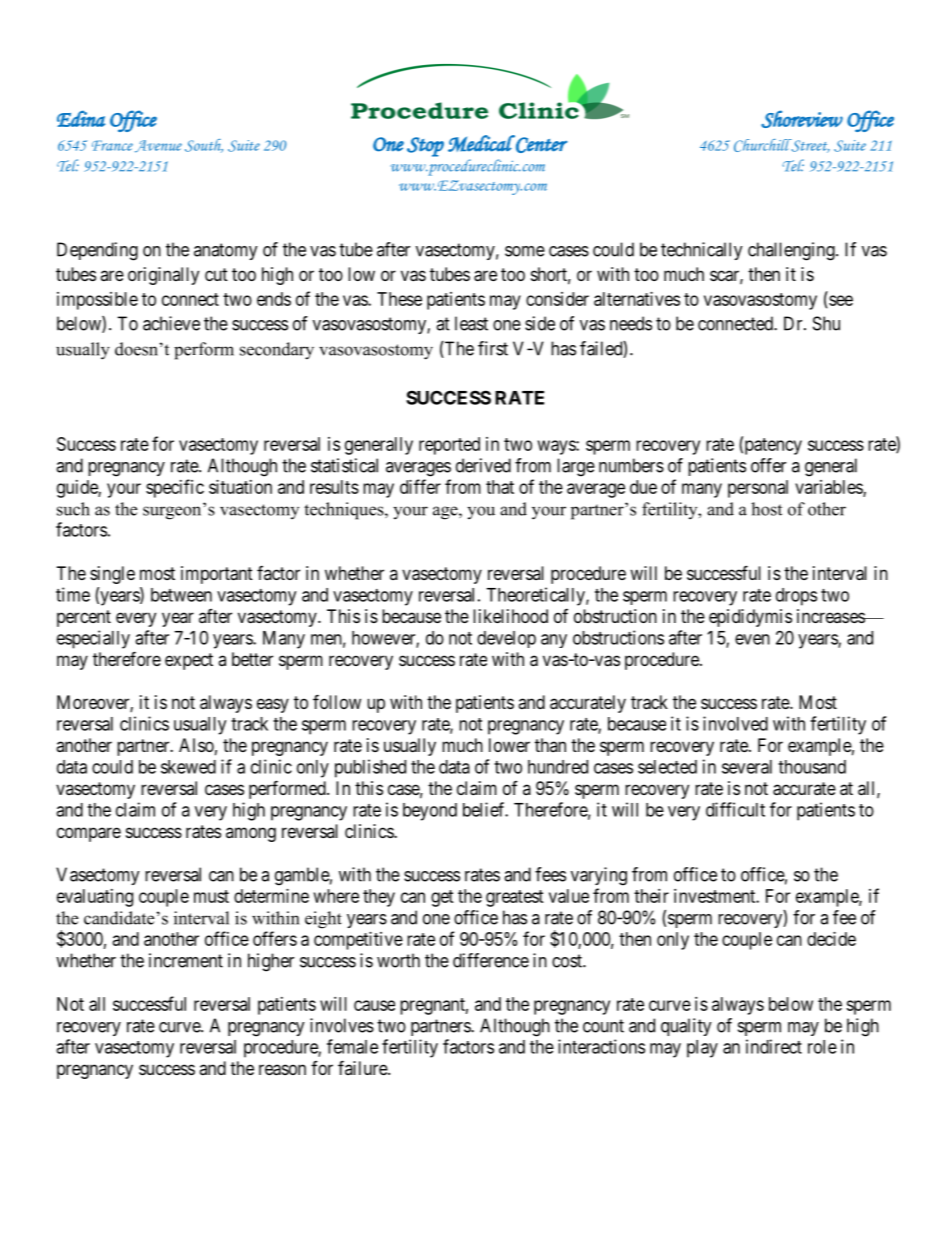 This screenshot has height=1233, width=952. I want to click on Street, so click(809, 146).
